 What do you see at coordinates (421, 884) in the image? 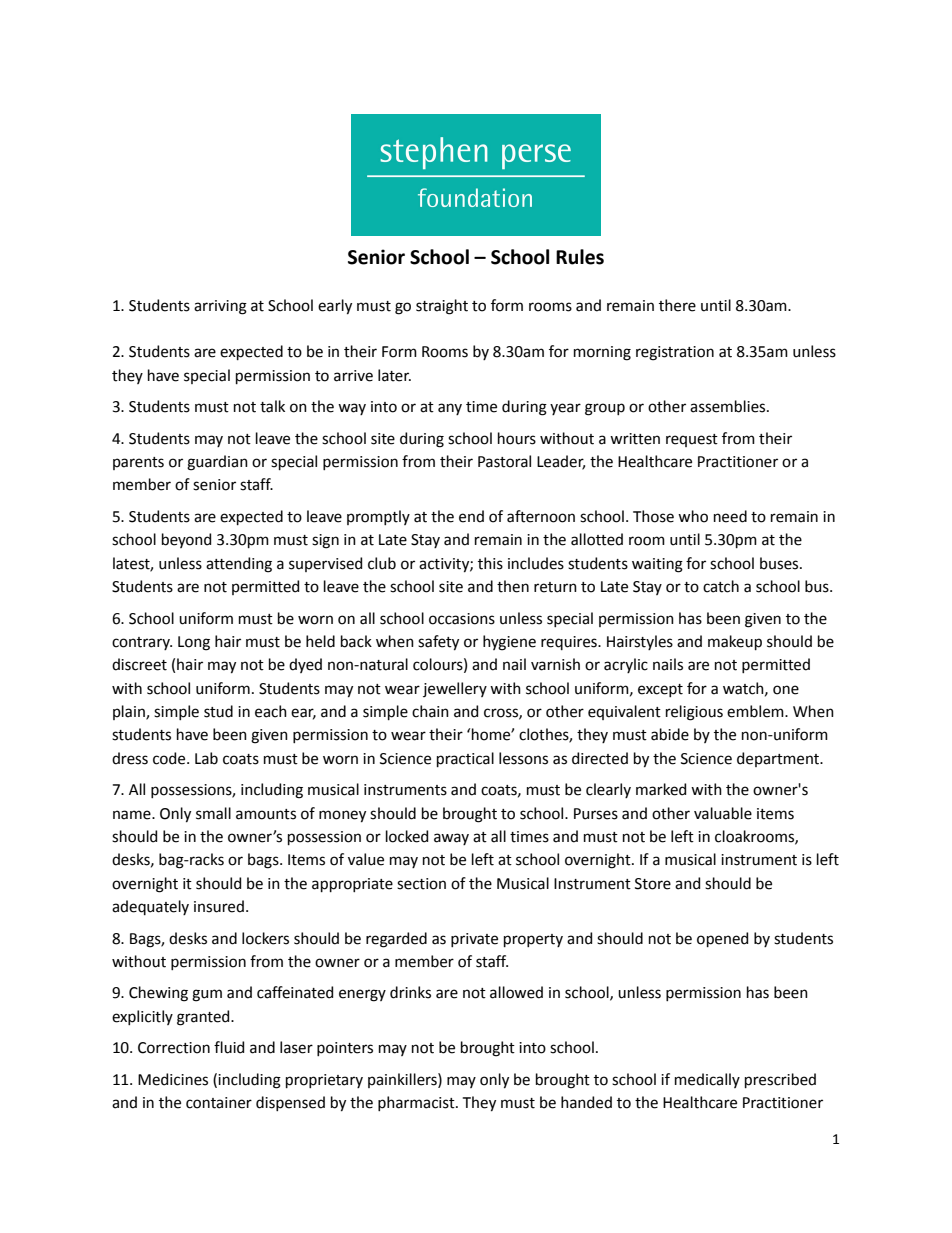
I see `section` at bounding box center [421, 884].
